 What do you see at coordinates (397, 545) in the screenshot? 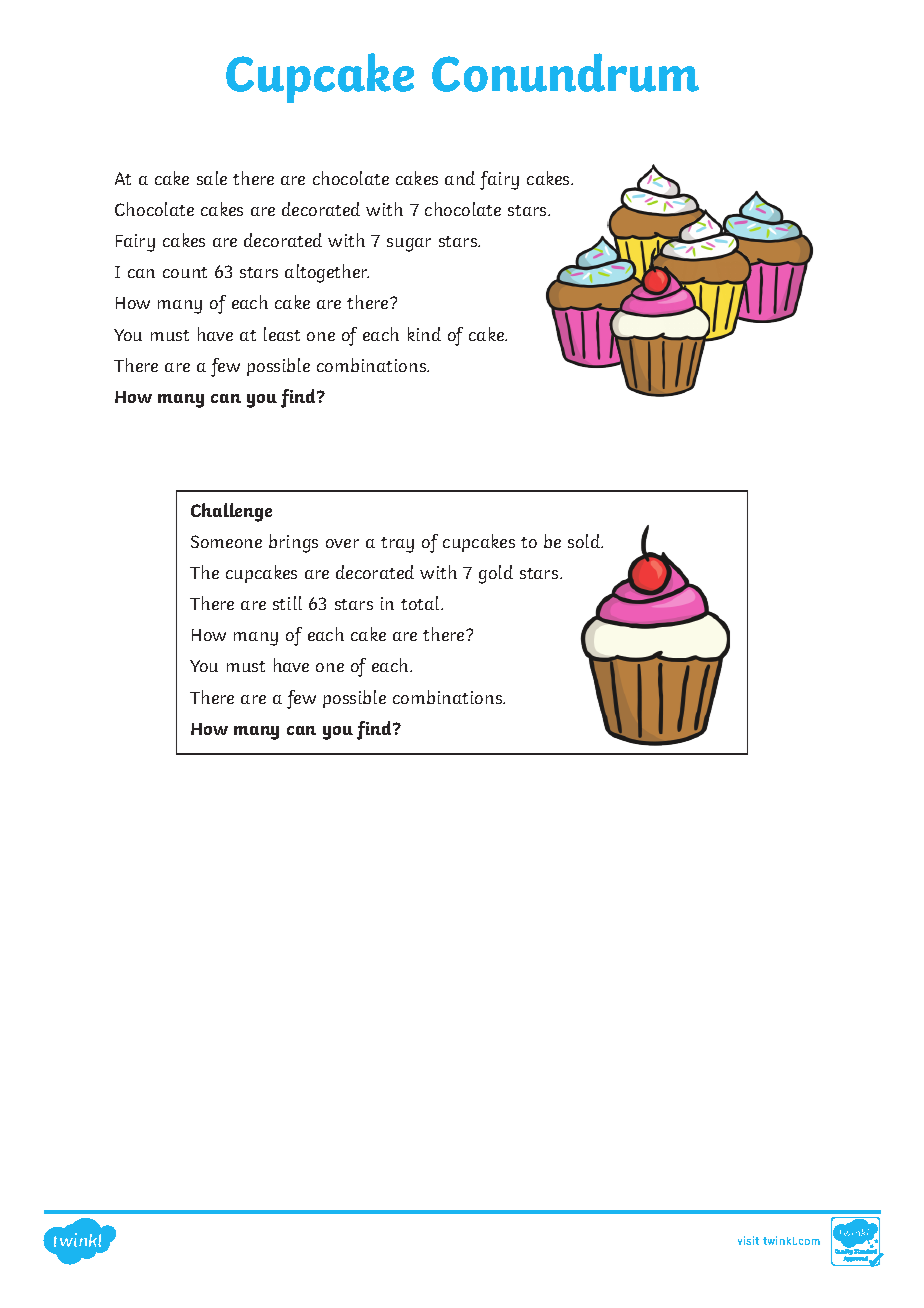
I see `tray` at bounding box center [397, 545].
